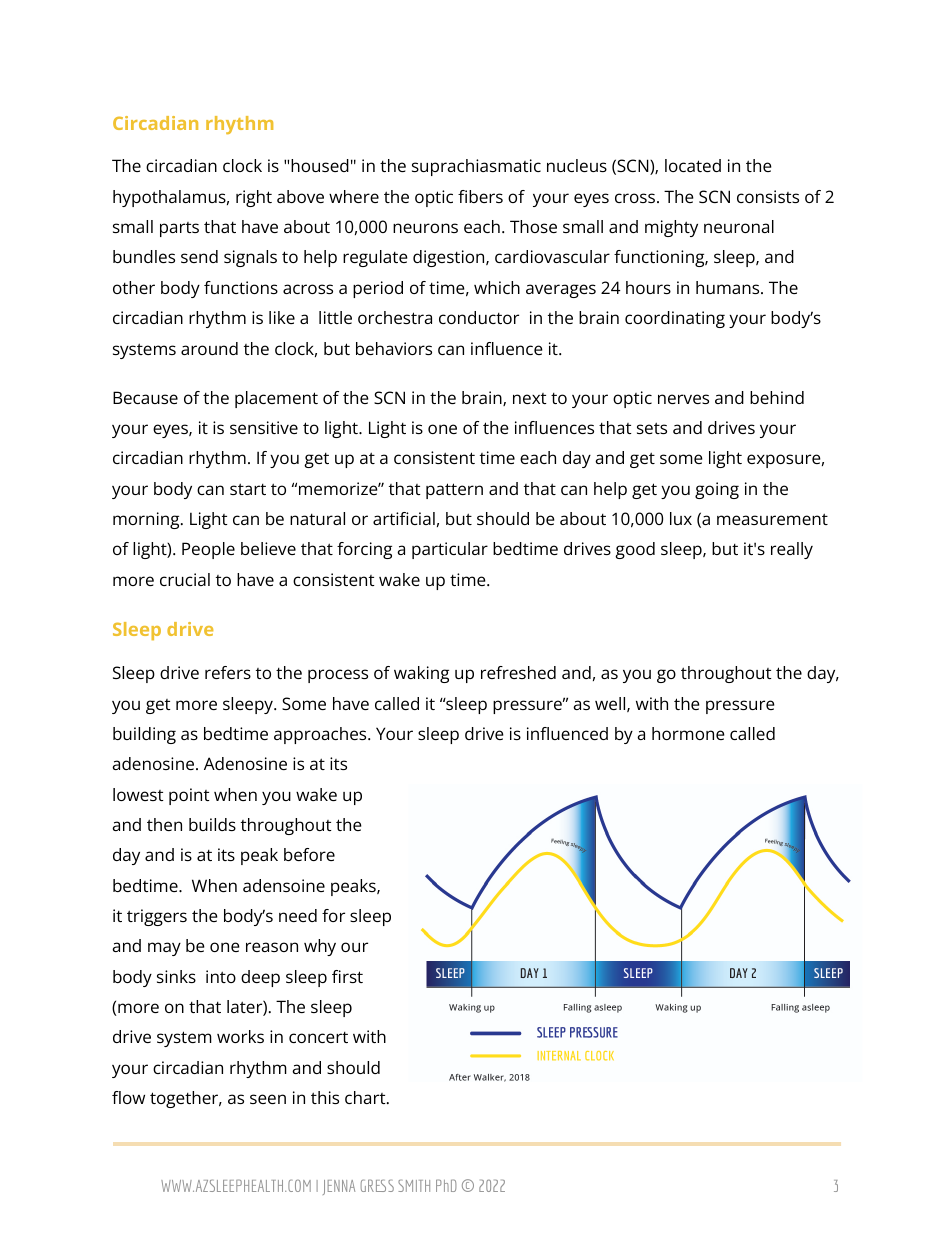  Describe the element at coordinates (688, 733) in the page. I see `hormone` at that location.
